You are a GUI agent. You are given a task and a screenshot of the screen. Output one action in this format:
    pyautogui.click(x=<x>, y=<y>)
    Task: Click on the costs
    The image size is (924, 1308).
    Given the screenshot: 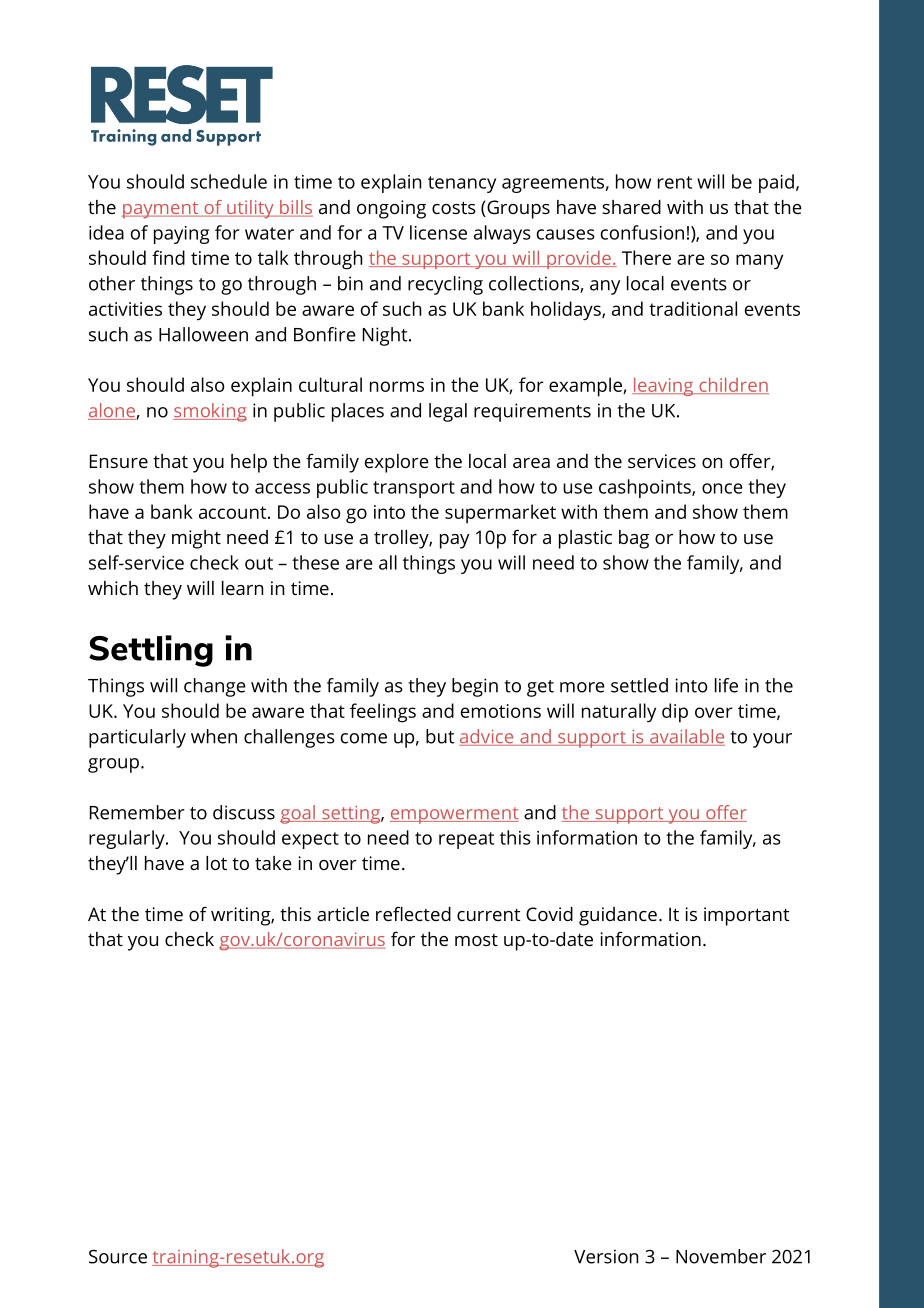 What is the action you would take?
    pyautogui.click(x=454, y=207)
